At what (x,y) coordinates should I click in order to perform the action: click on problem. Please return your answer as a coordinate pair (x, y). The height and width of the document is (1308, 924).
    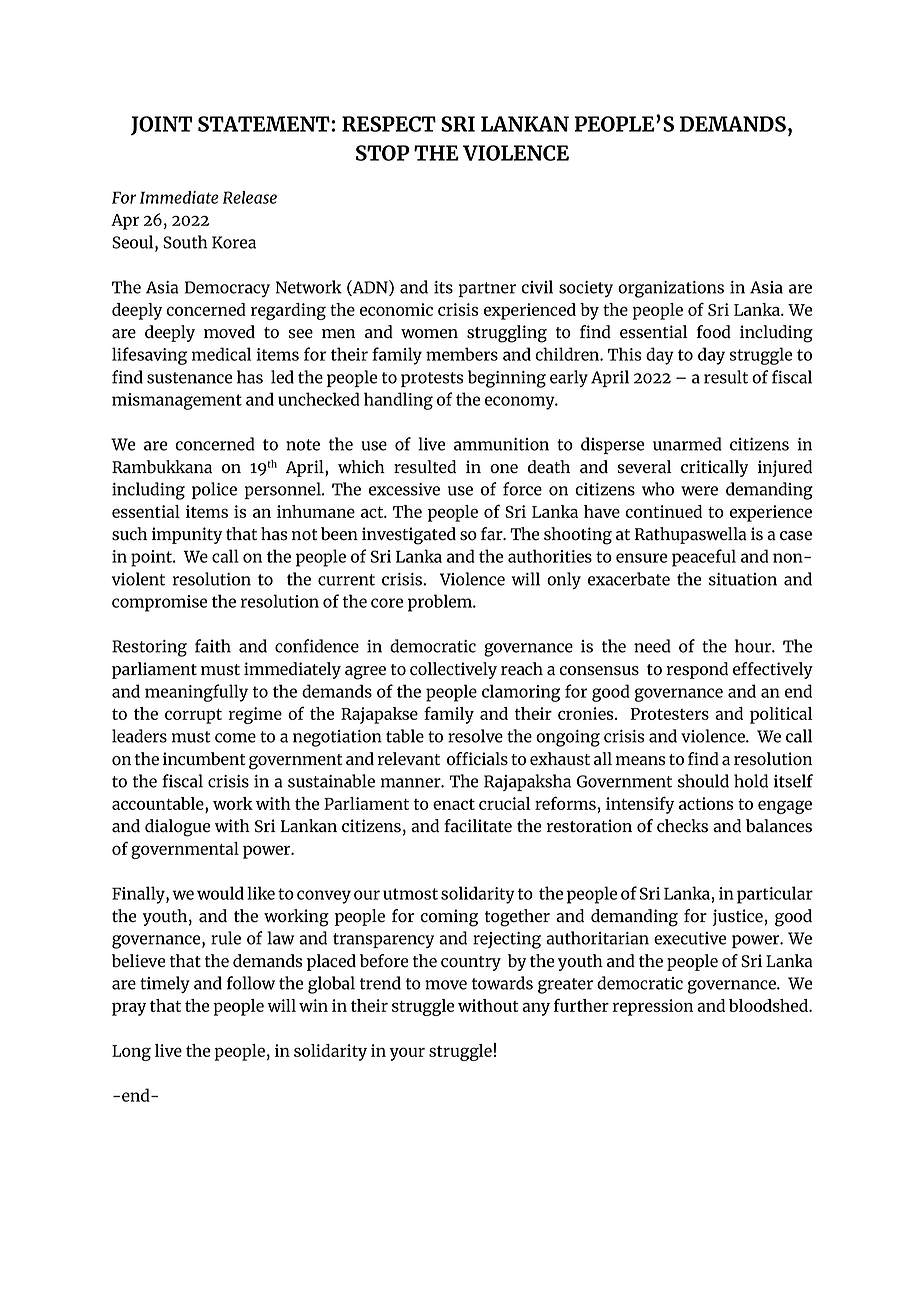
    Looking at the image, I should click on (441, 603).
